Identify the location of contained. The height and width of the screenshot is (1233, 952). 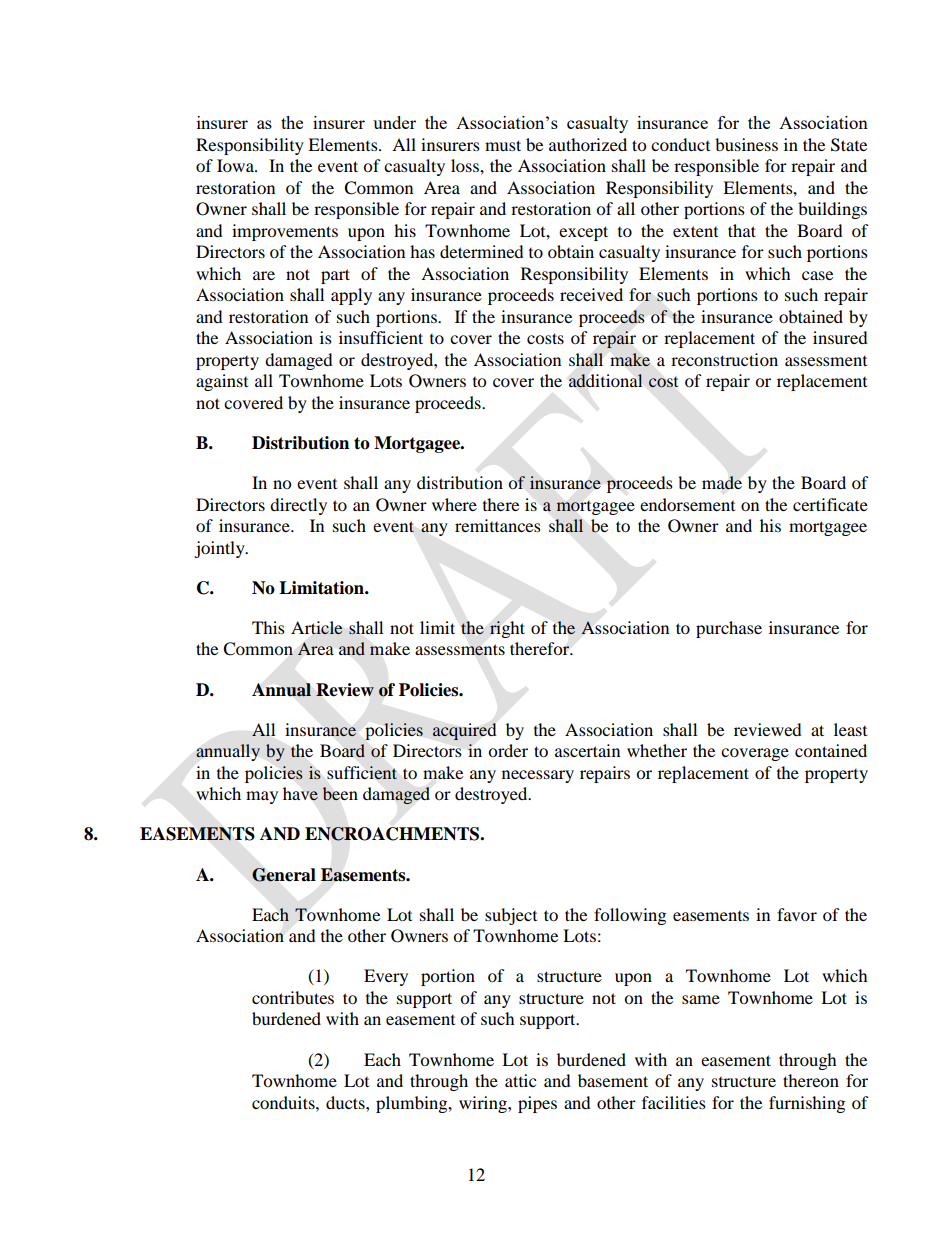
(831, 750).
